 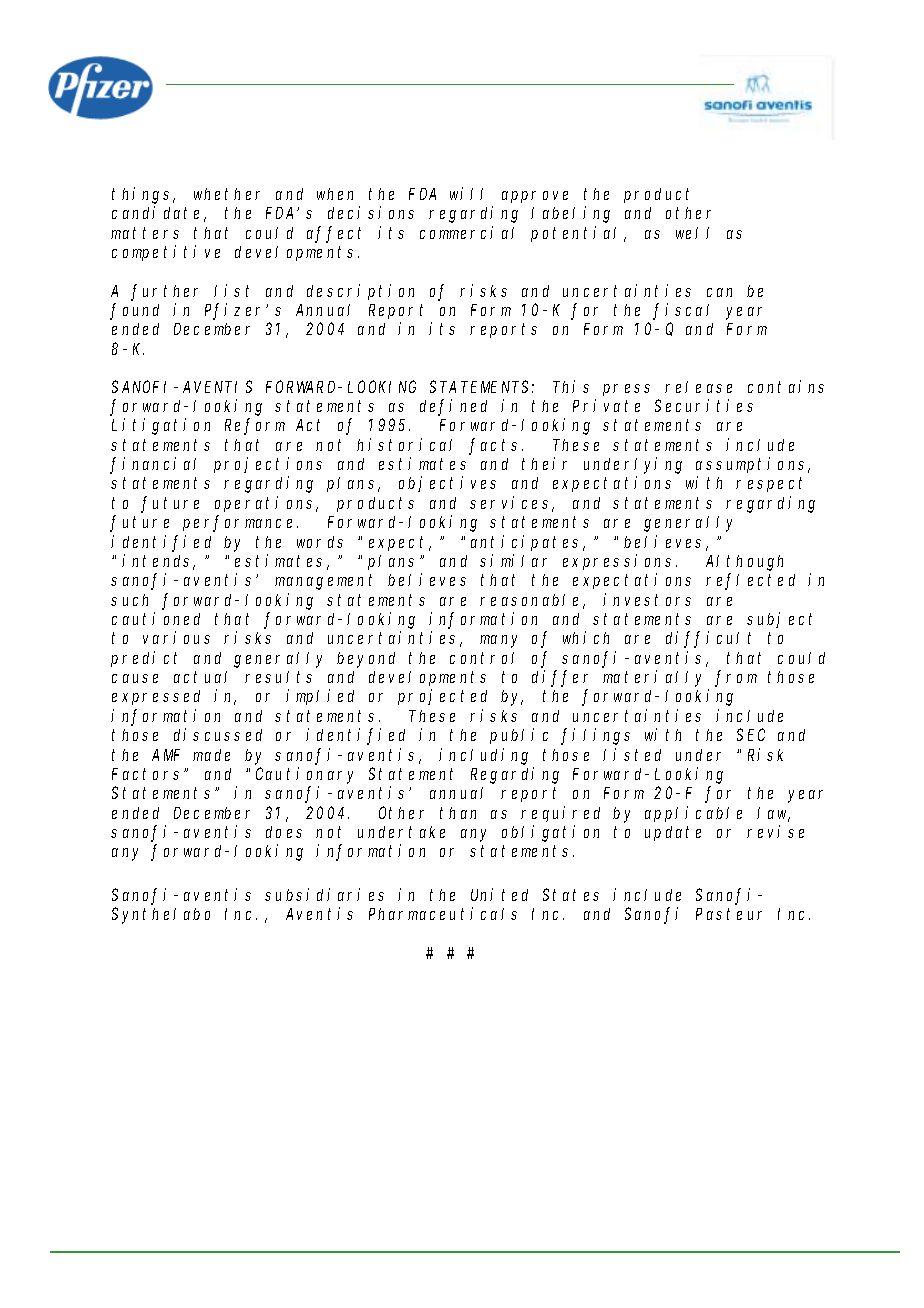 What do you see at coordinates (266, 504) in the screenshot?
I see `operations` at bounding box center [266, 504].
